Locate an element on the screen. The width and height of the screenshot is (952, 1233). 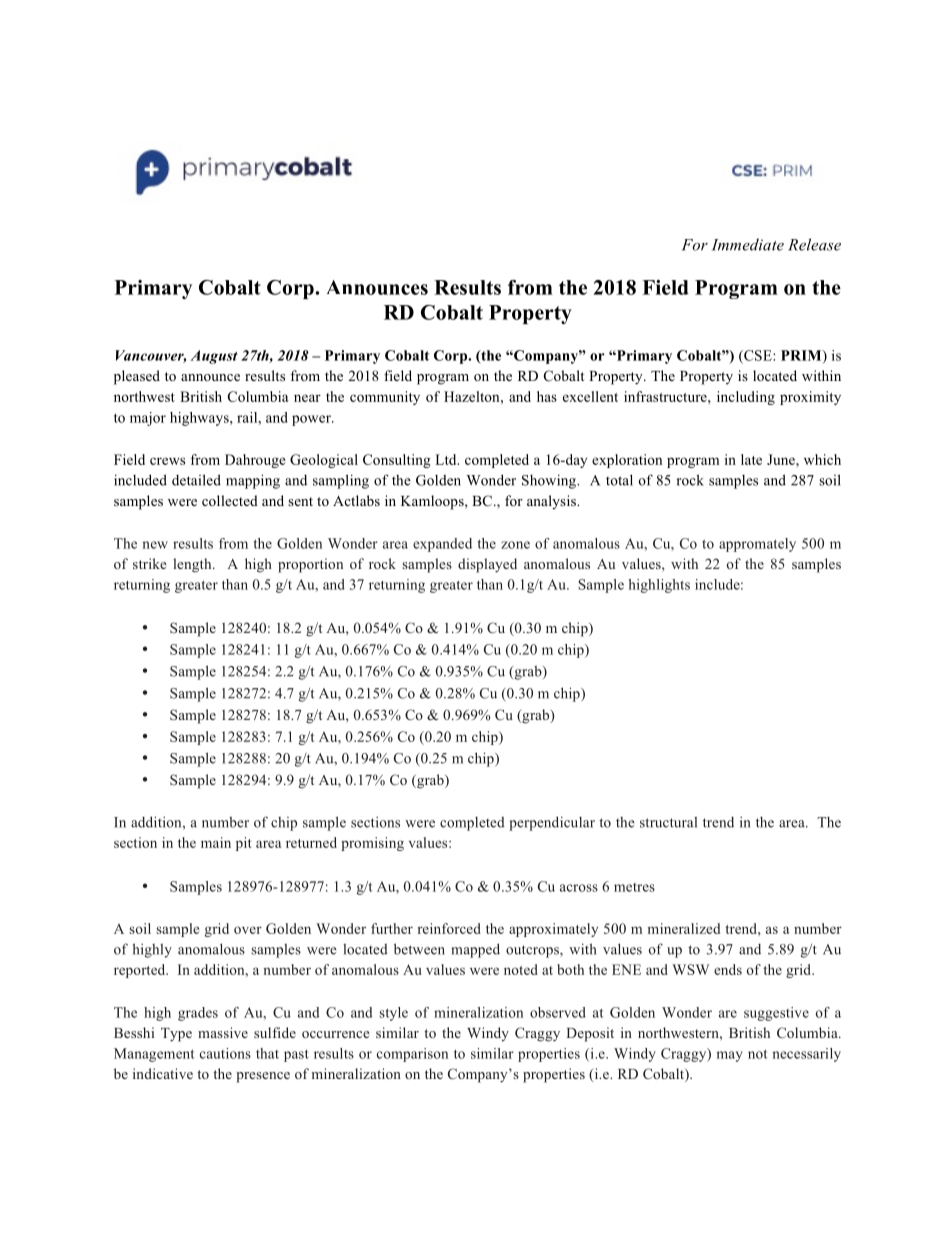
cautions is located at coordinates (225, 1053).
